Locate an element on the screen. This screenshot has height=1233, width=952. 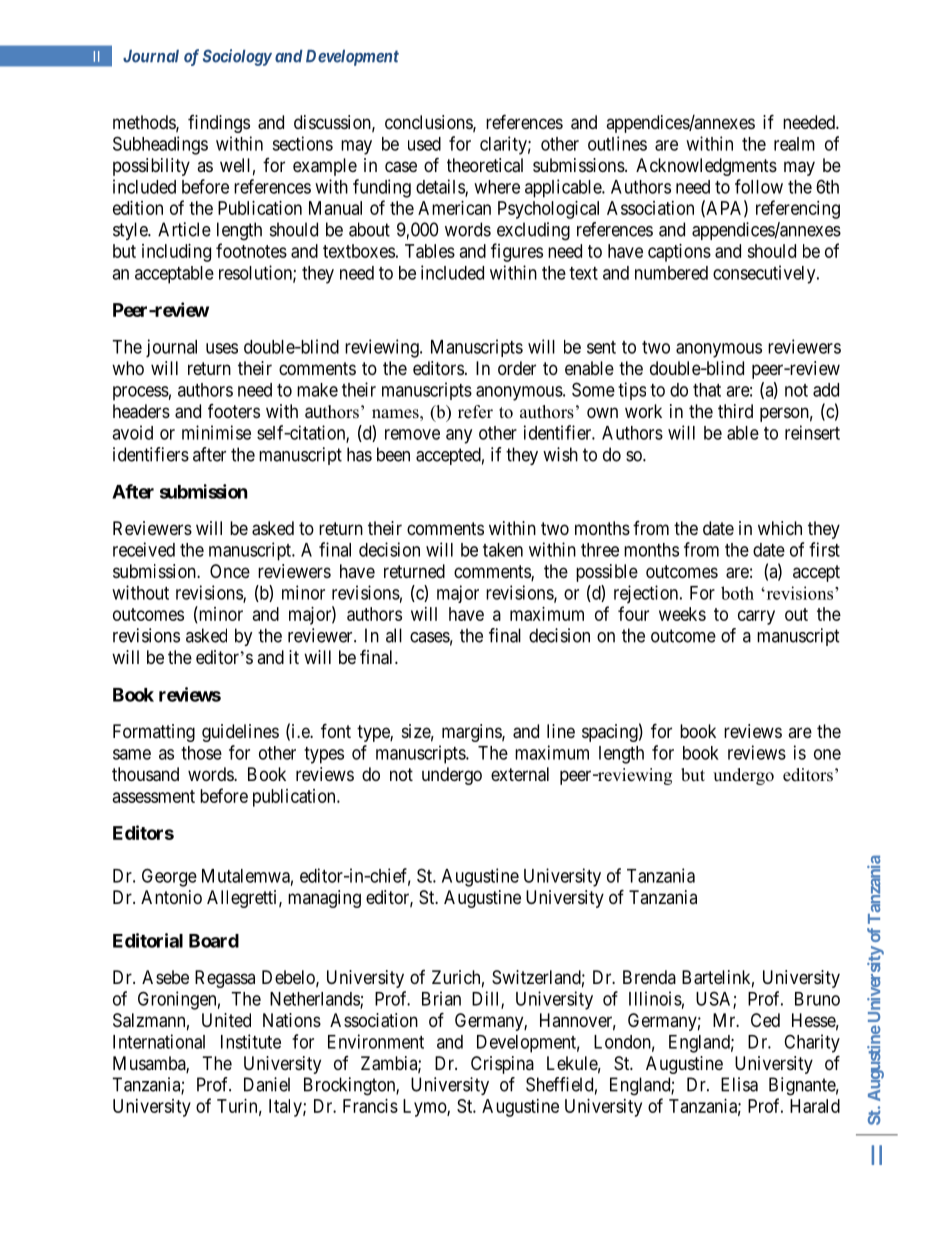
one is located at coordinates (827, 754).
